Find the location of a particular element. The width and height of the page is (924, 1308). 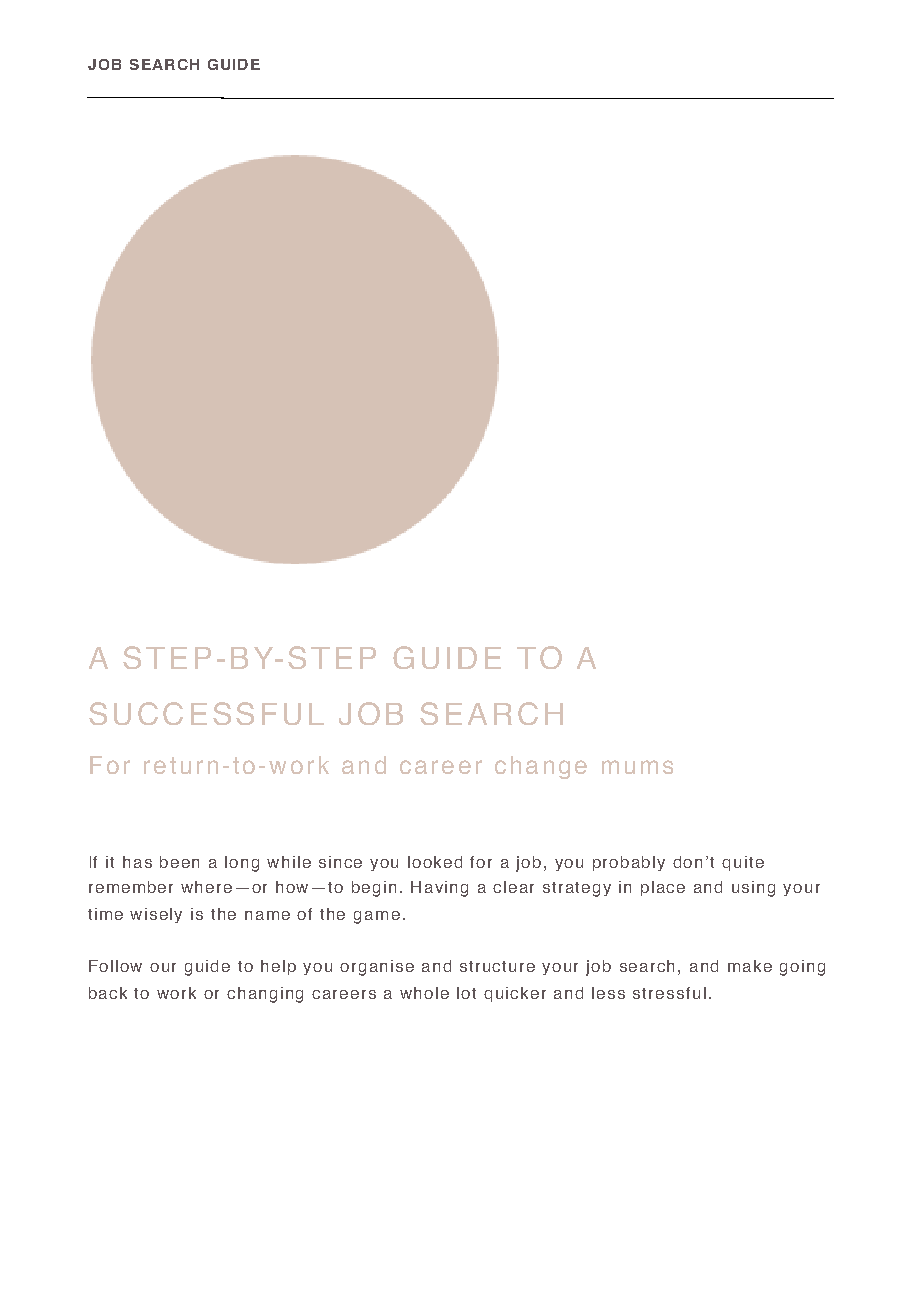

since is located at coordinates (340, 862).
